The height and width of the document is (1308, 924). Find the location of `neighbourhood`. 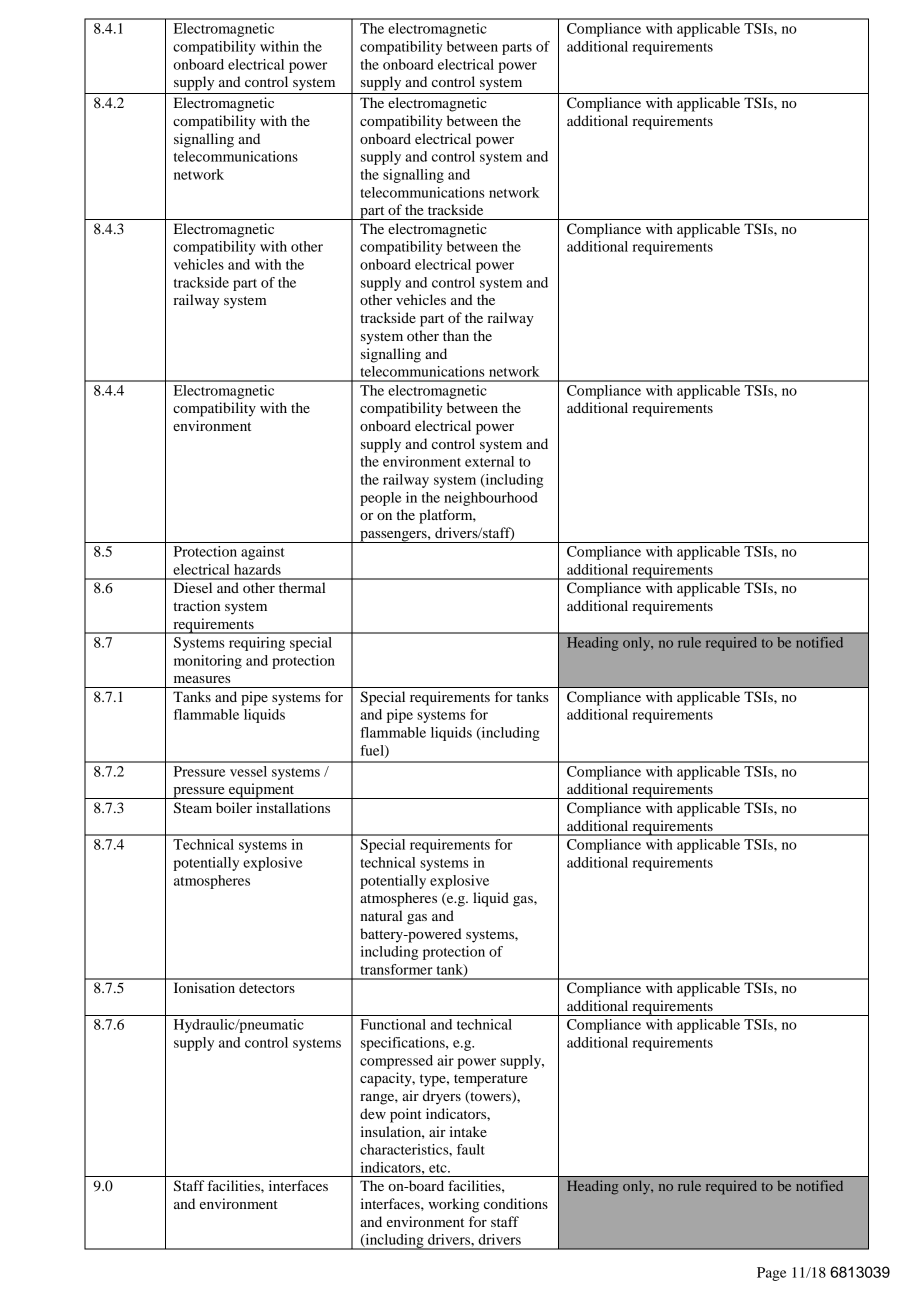

neighbourhood is located at coordinates (491, 499).
